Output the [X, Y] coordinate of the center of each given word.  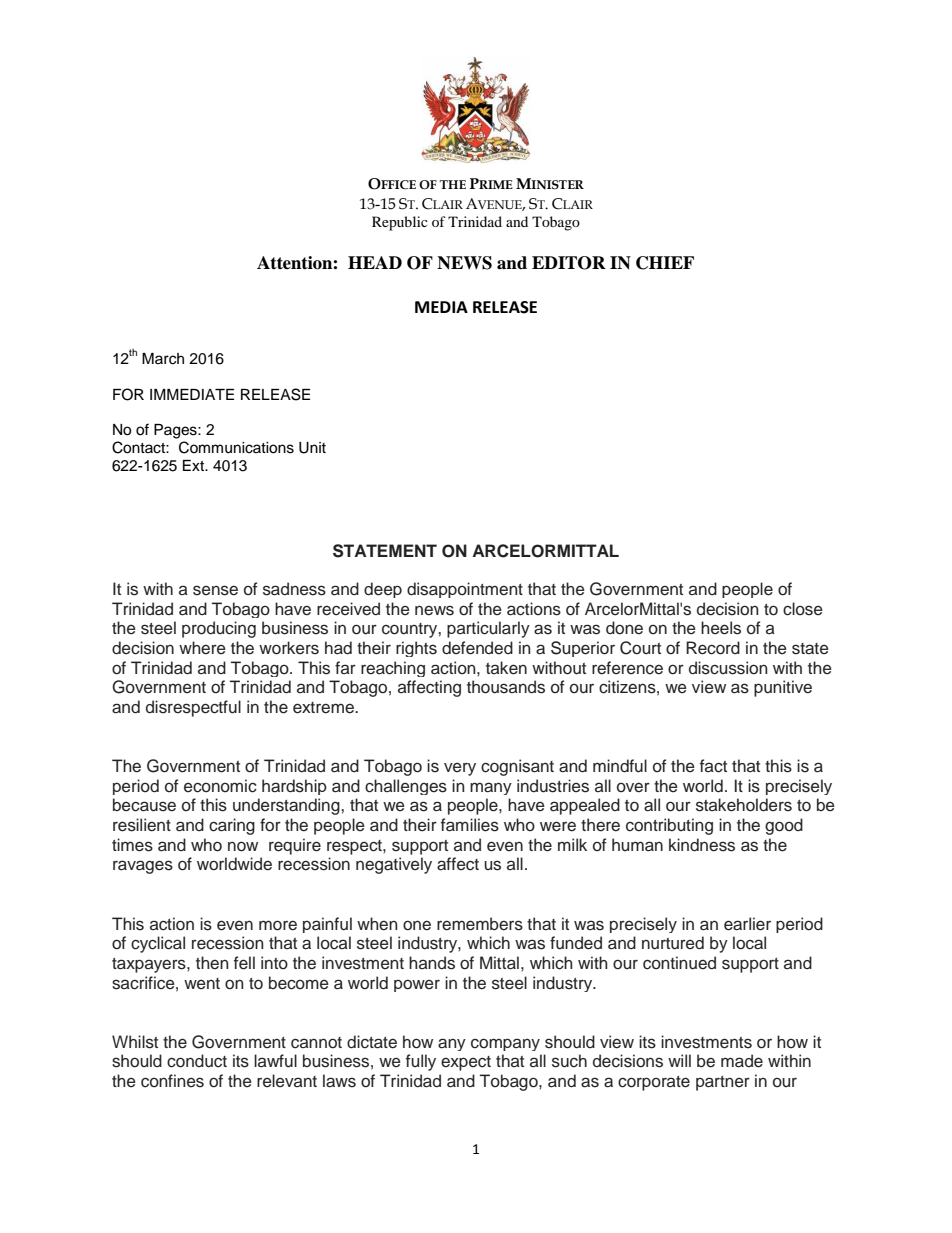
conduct [197, 1061]
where [202, 648]
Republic [400, 223]
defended [477, 648]
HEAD [375, 262]
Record [713, 648]
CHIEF [665, 263]
